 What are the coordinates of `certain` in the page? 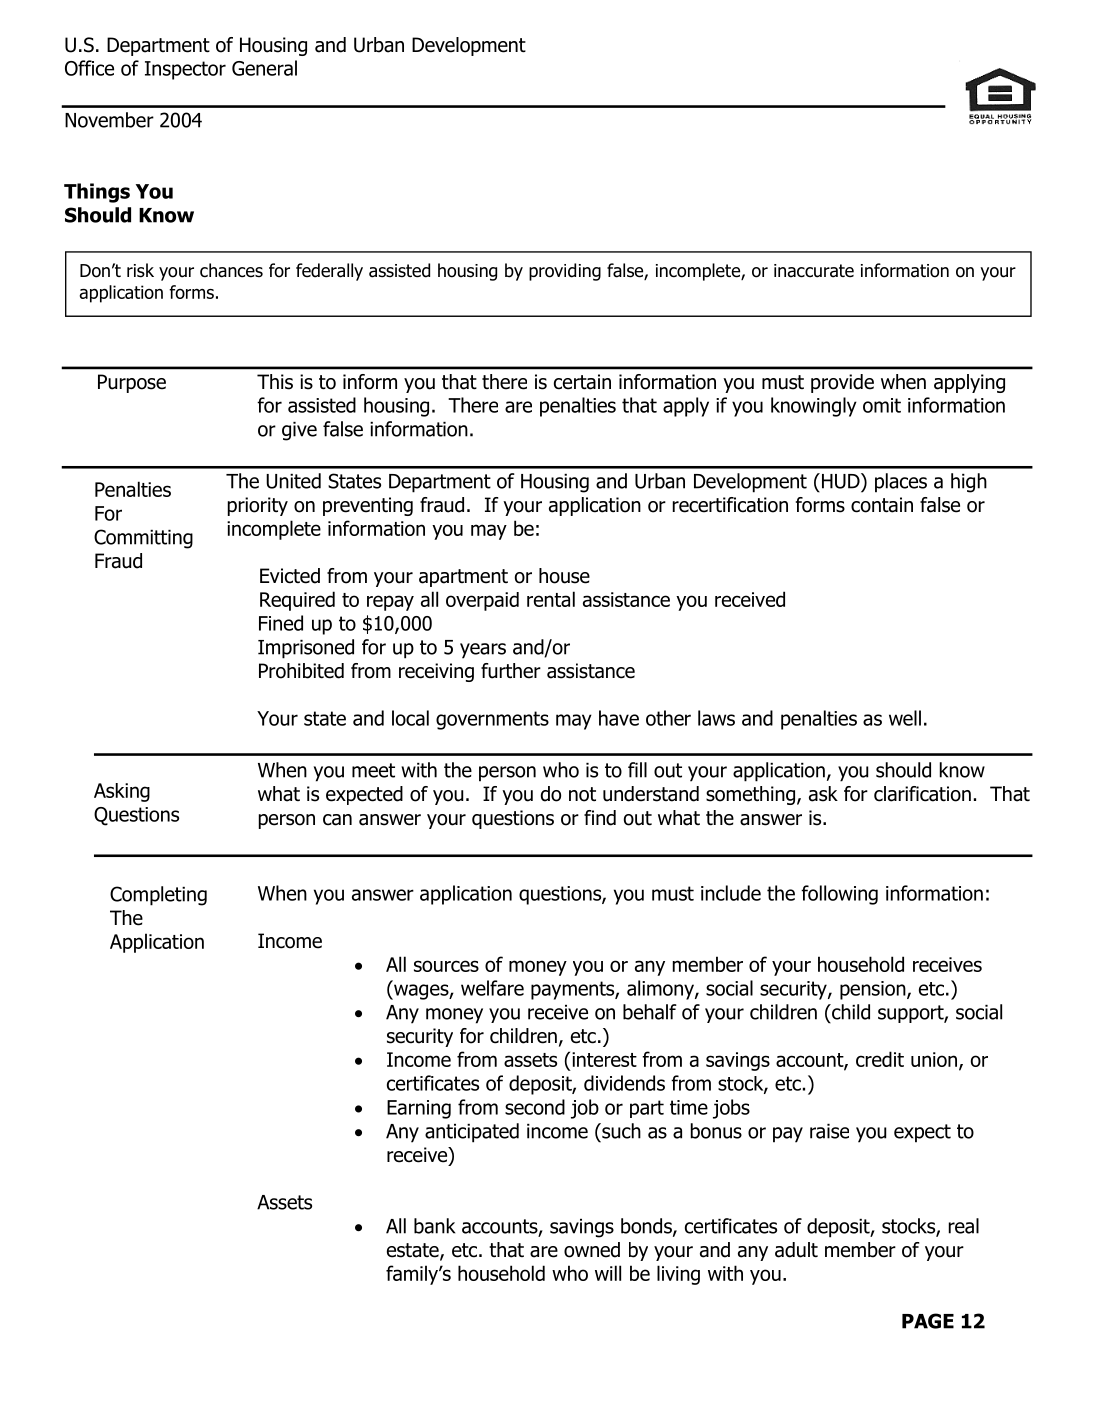 It's located at (582, 382).
